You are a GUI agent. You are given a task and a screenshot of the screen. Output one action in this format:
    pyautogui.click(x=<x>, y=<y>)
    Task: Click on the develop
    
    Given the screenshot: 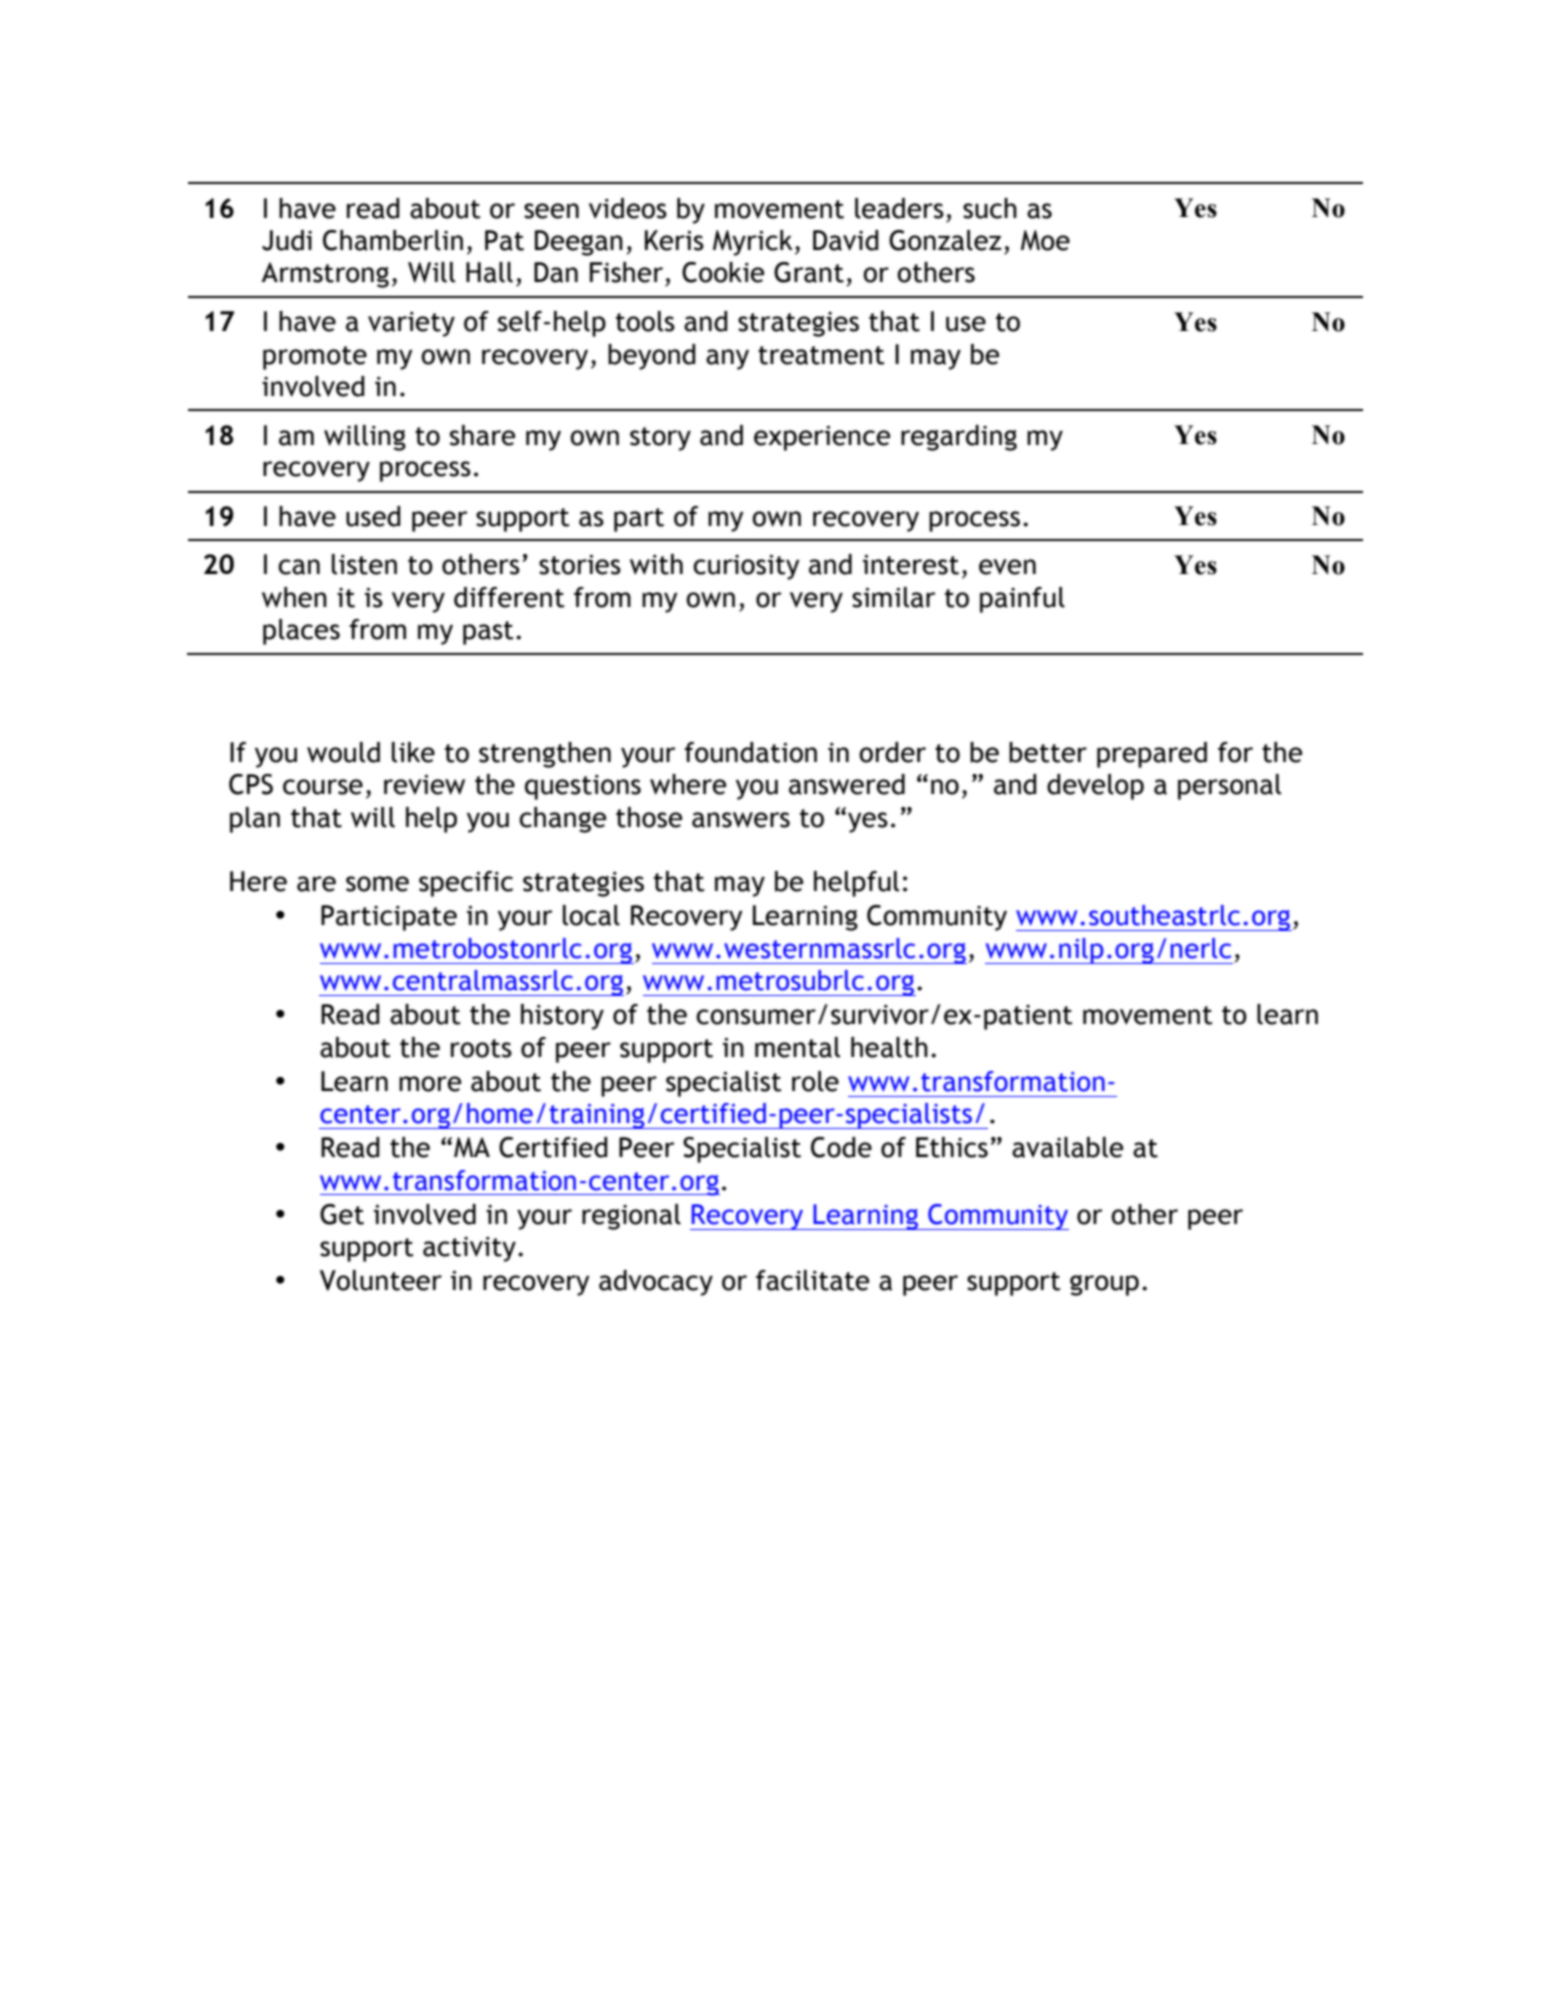 What is the action you would take?
    pyautogui.click(x=1095, y=787)
